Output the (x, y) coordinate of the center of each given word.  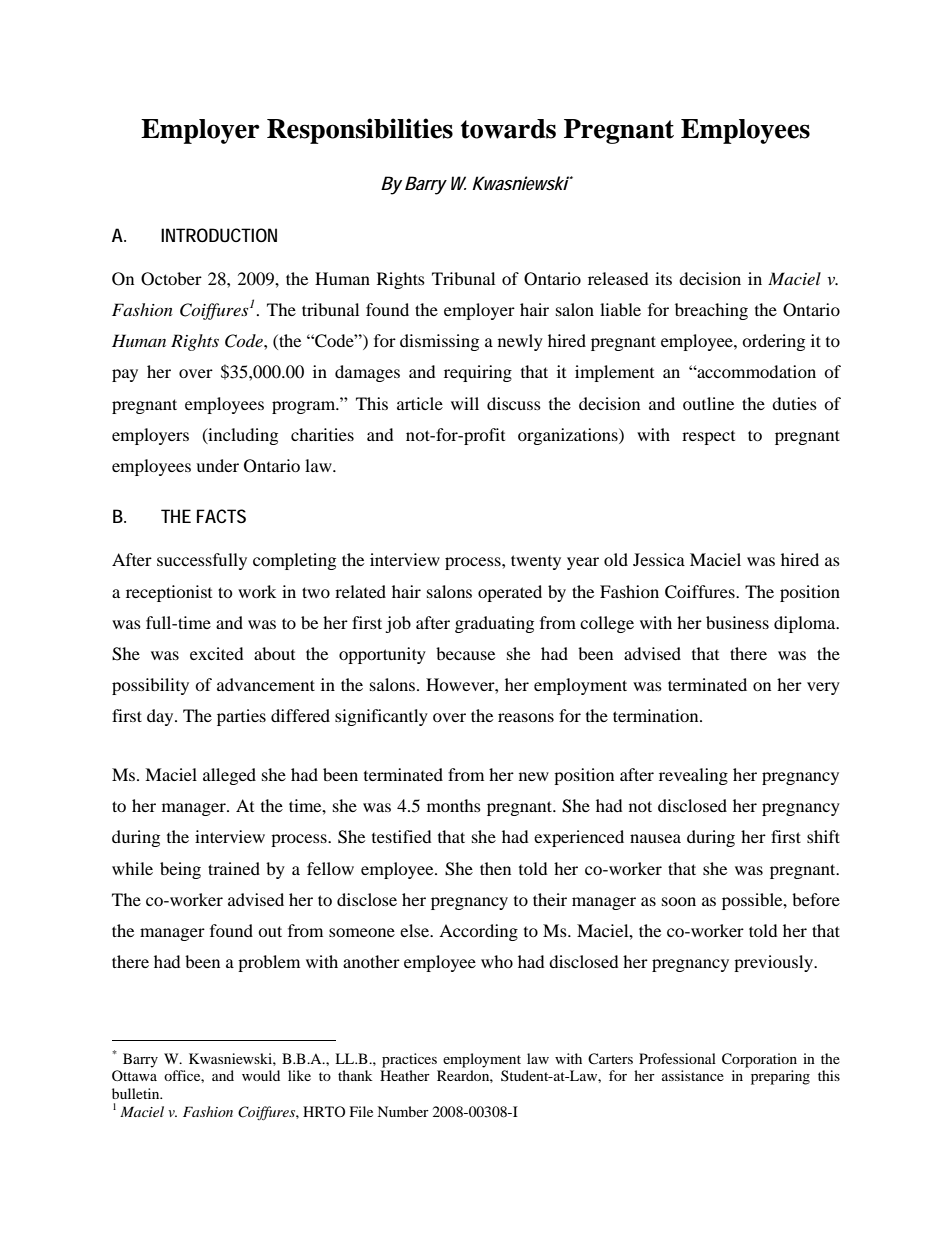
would (261, 1075)
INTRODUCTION (219, 235)
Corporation (759, 1060)
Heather (405, 1075)
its (663, 278)
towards (508, 129)
